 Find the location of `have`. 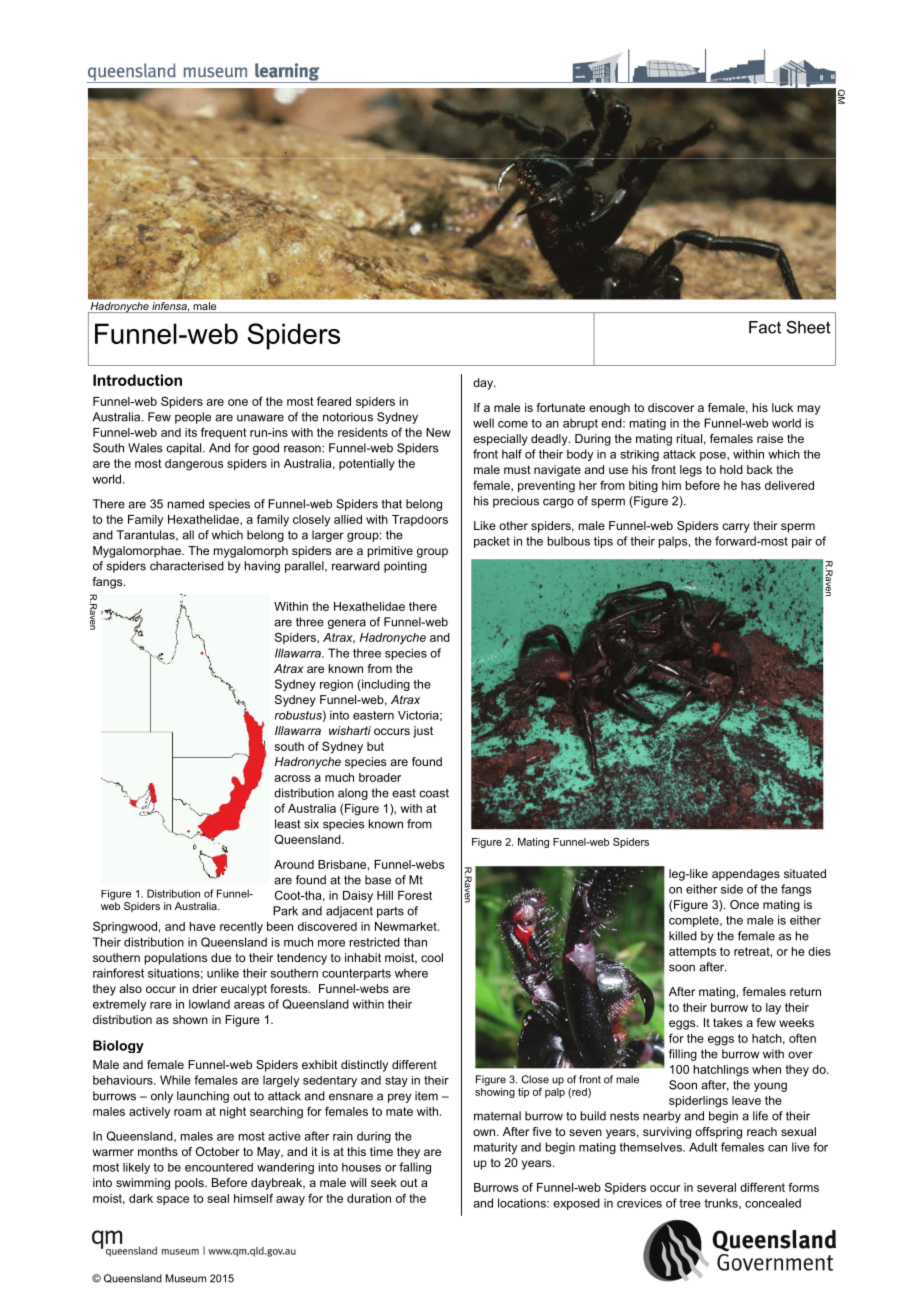

have is located at coordinates (203, 926).
